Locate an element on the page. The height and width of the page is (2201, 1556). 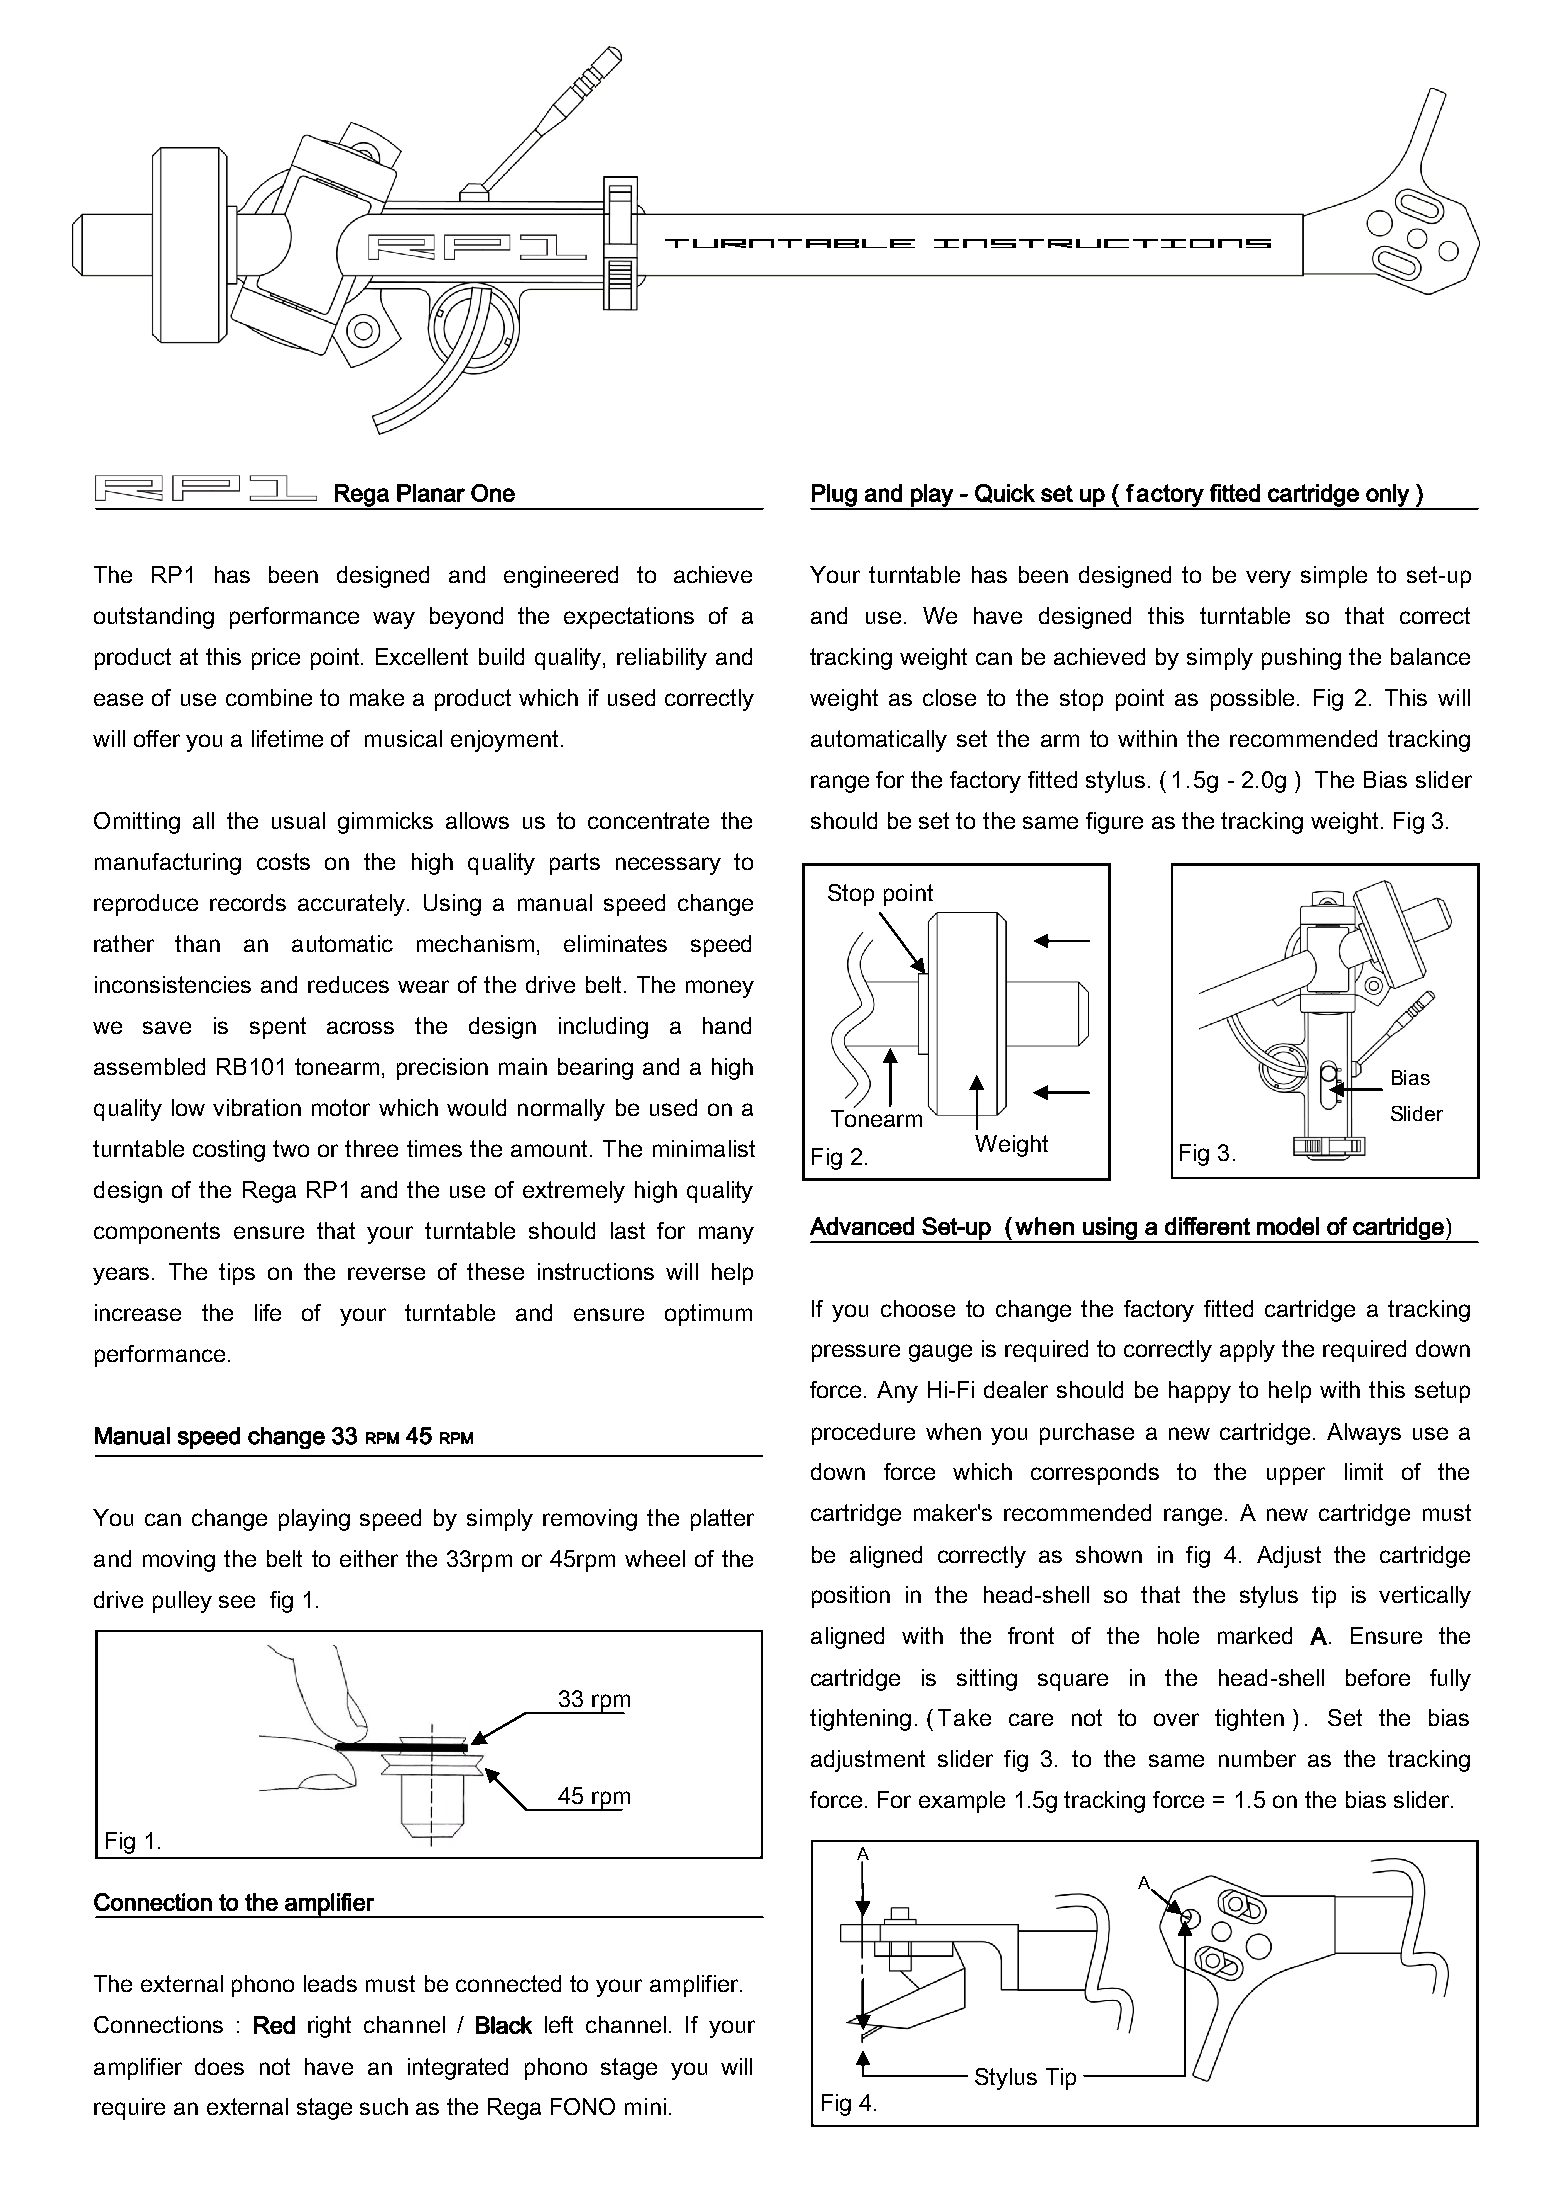
Plug is located at coordinates (834, 496).
